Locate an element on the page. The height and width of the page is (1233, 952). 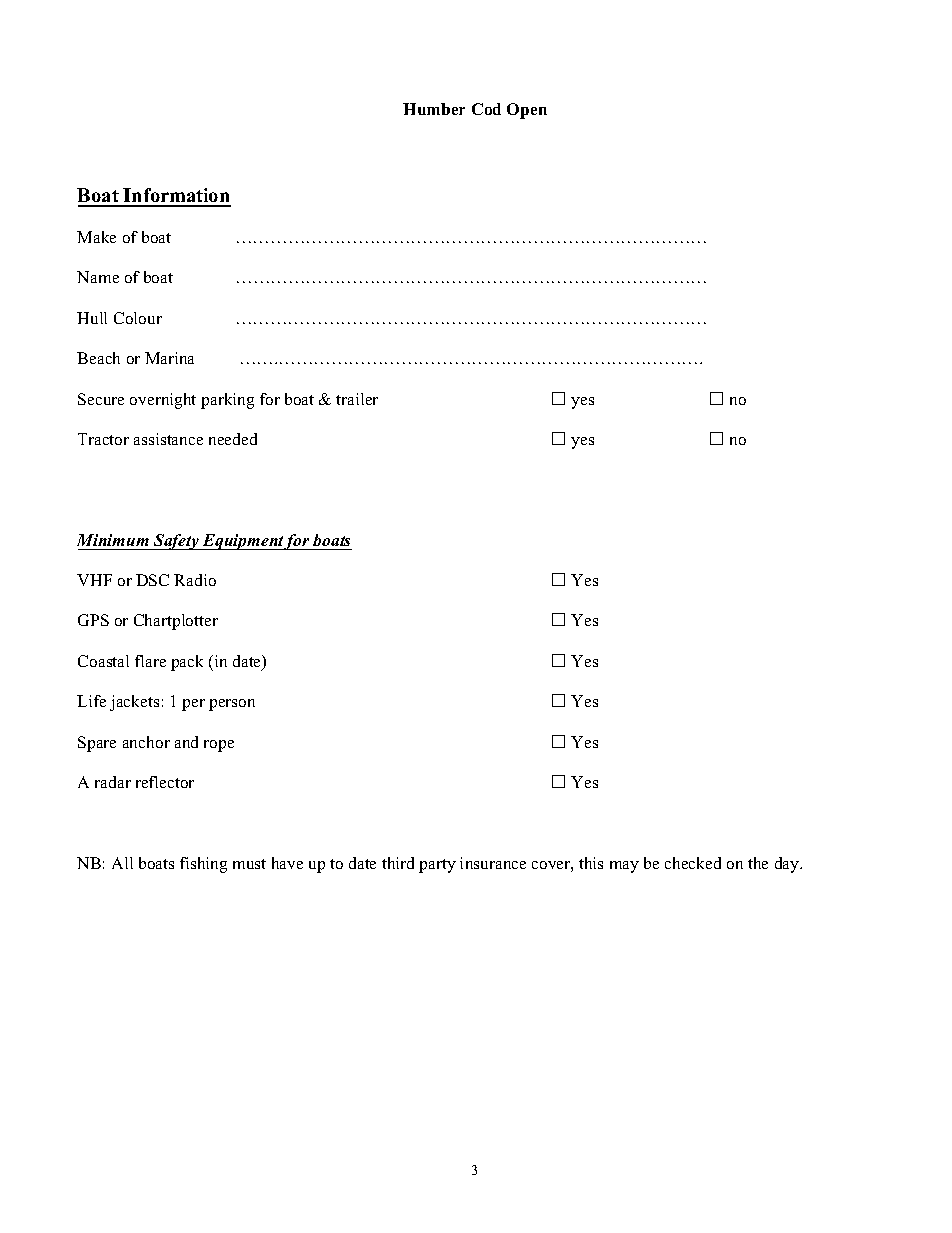
third is located at coordinates (398, 863).
